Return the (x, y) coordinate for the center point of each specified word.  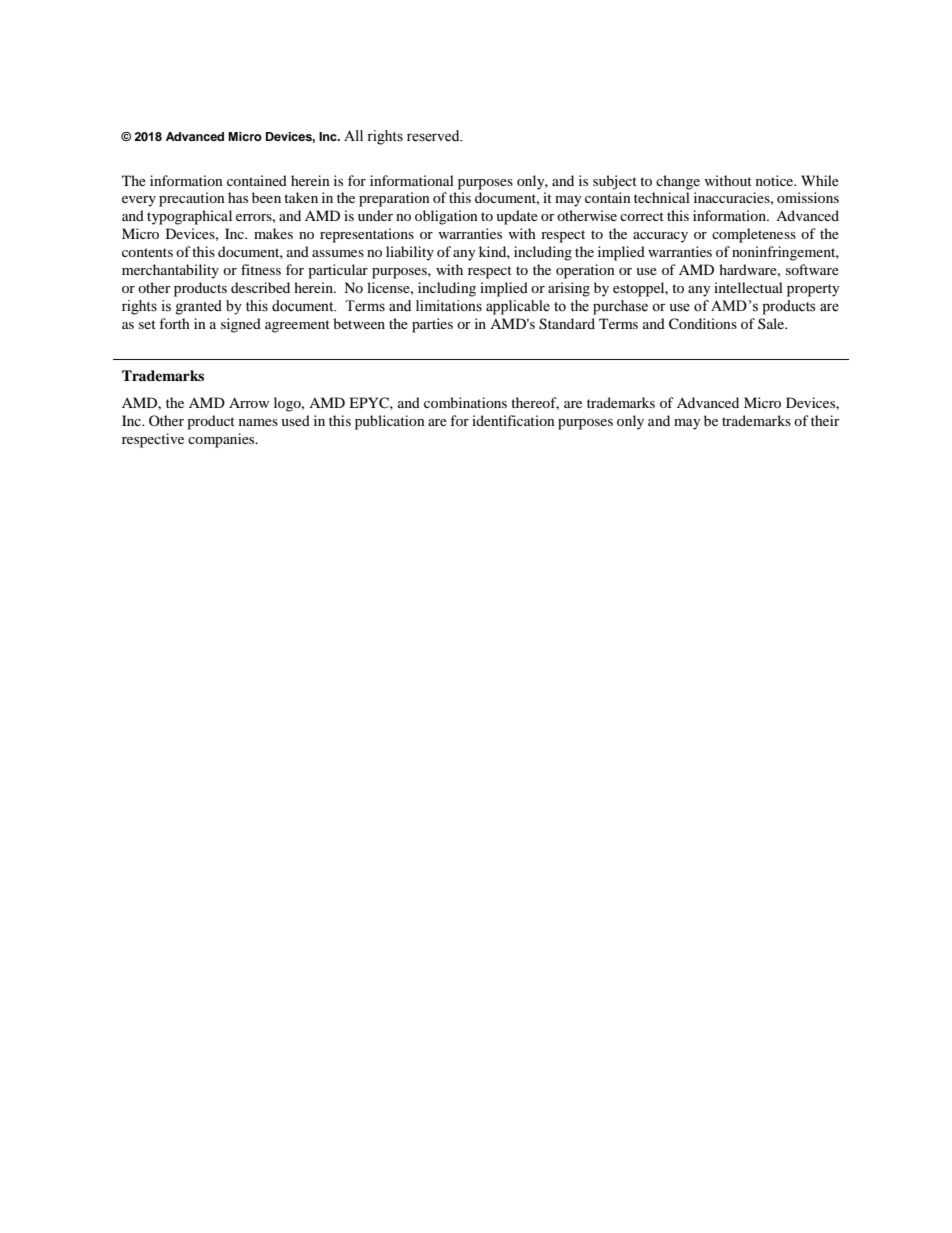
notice (776, 180)
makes (273, 233)
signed (241, 325)
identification (513, 420)
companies (222, 440)
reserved (434, 136)
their (825, 420)
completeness (754, 235)
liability (410, 253)
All (353, 135)
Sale (772, 323)
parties (432, 325)
